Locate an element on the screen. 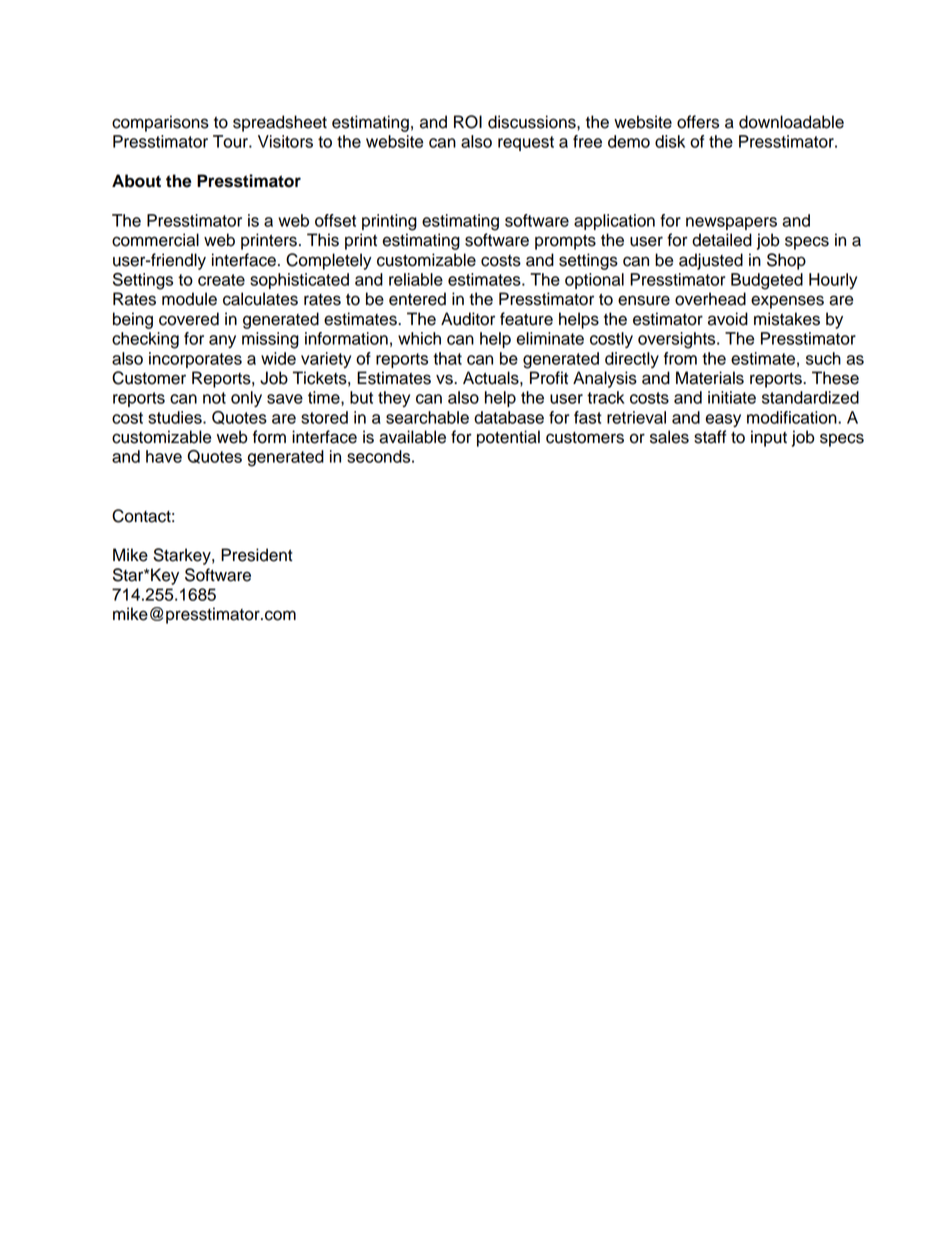  downloadable is located at coordinates (791, 122).
